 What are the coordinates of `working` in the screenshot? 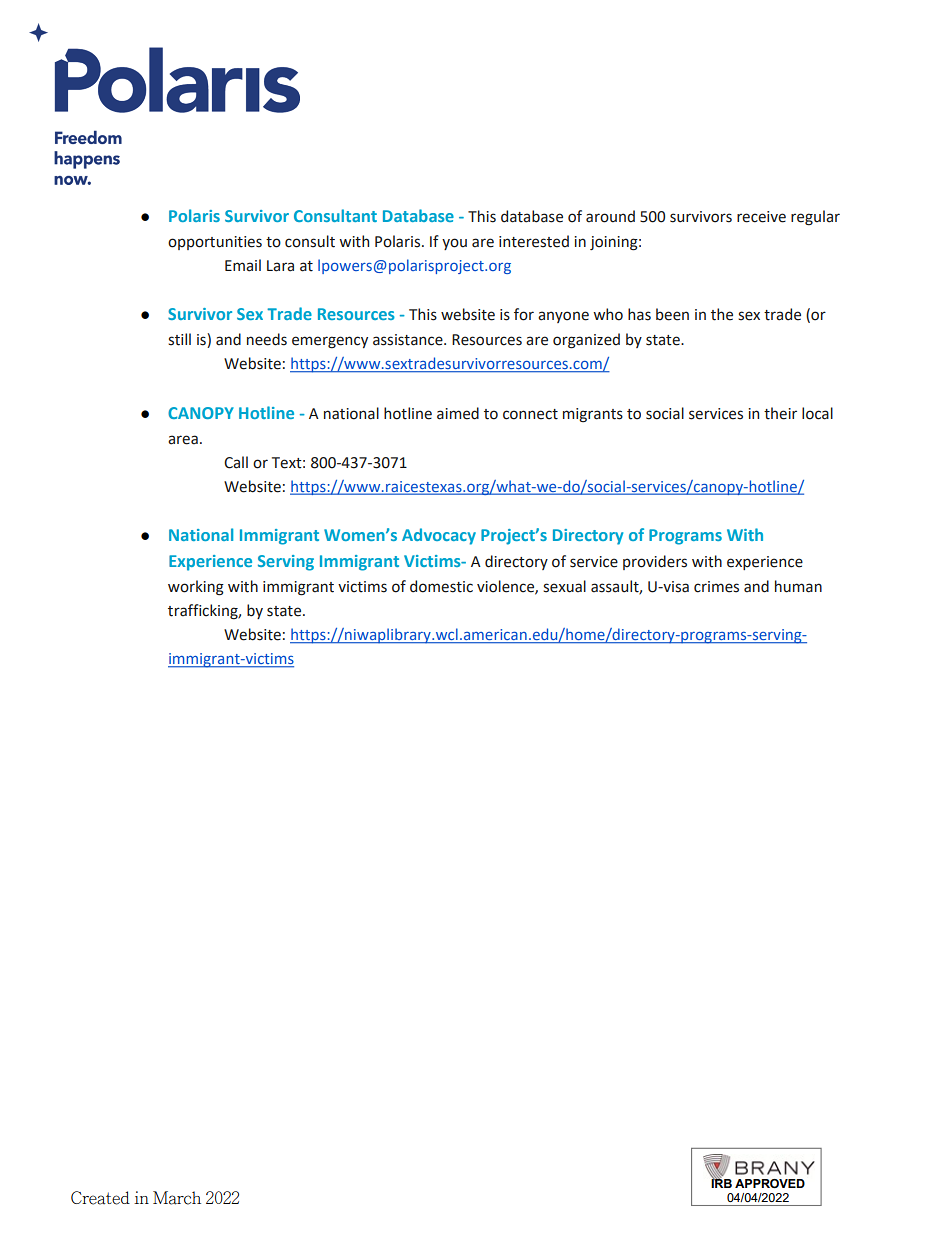 It's located at (196, 588).
